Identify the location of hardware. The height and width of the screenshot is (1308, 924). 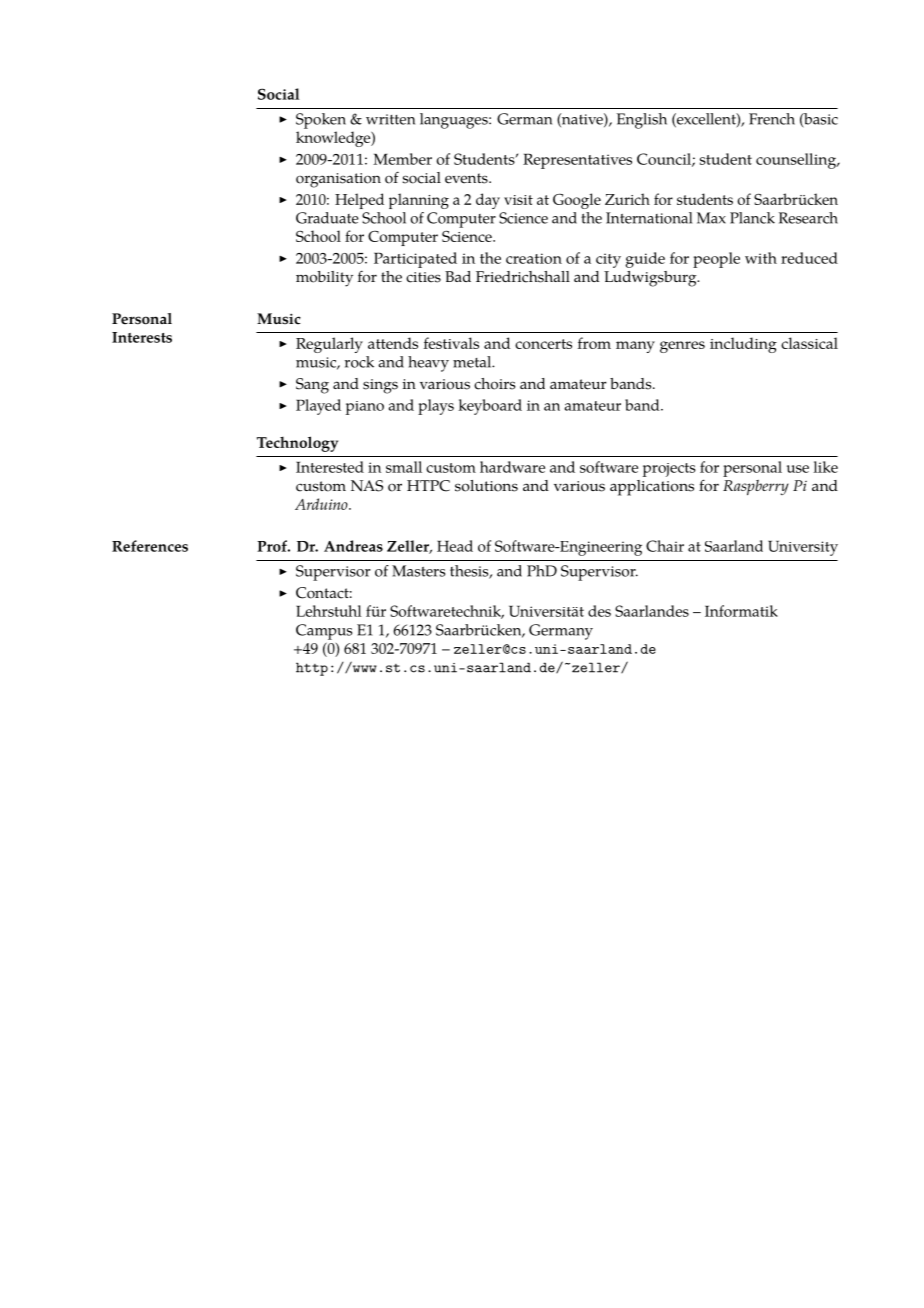
(512, 467).
